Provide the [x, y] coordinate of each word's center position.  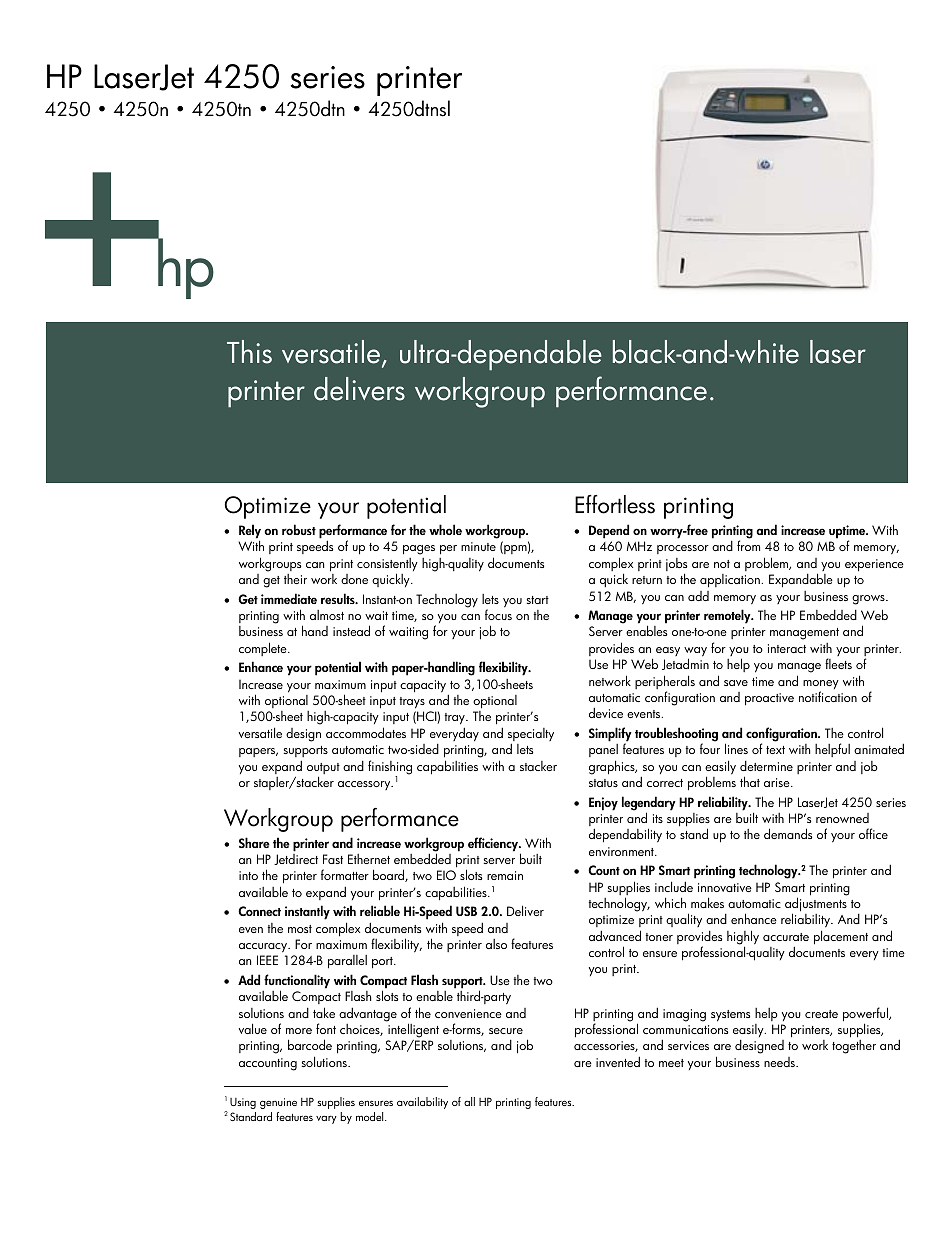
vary [326, 1120]
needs [780, 1062]
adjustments [816, 905]
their [295, 579]
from [748, 545]
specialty [531, 736]
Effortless [615, 504]
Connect [259, 911]
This [249, 352]
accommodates [366, 732]
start [537, 600]
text [775, 750]
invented [618, 1061]
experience [874, 565]
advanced [615, 935]
